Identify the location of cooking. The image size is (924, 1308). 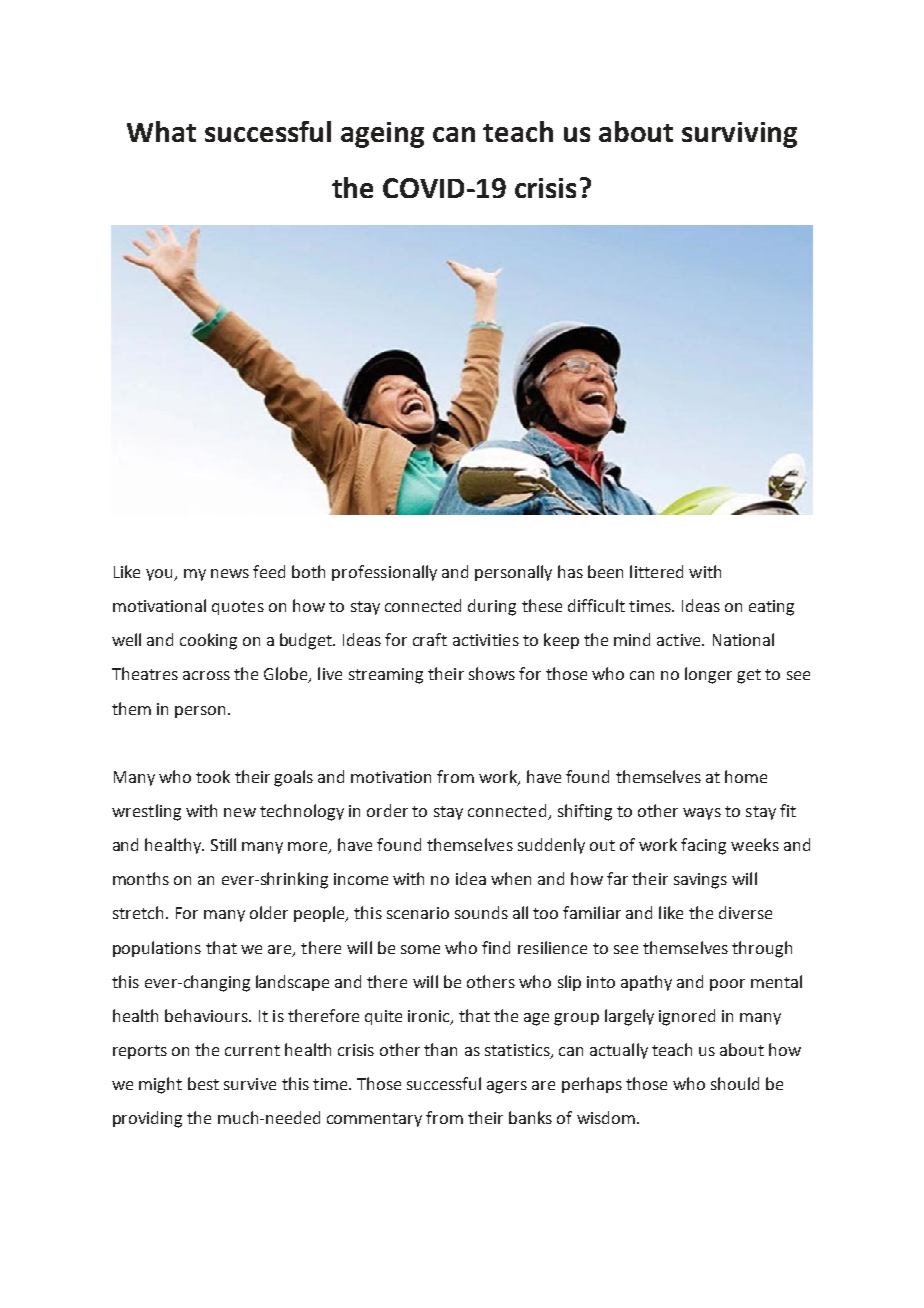
(208, 641).
